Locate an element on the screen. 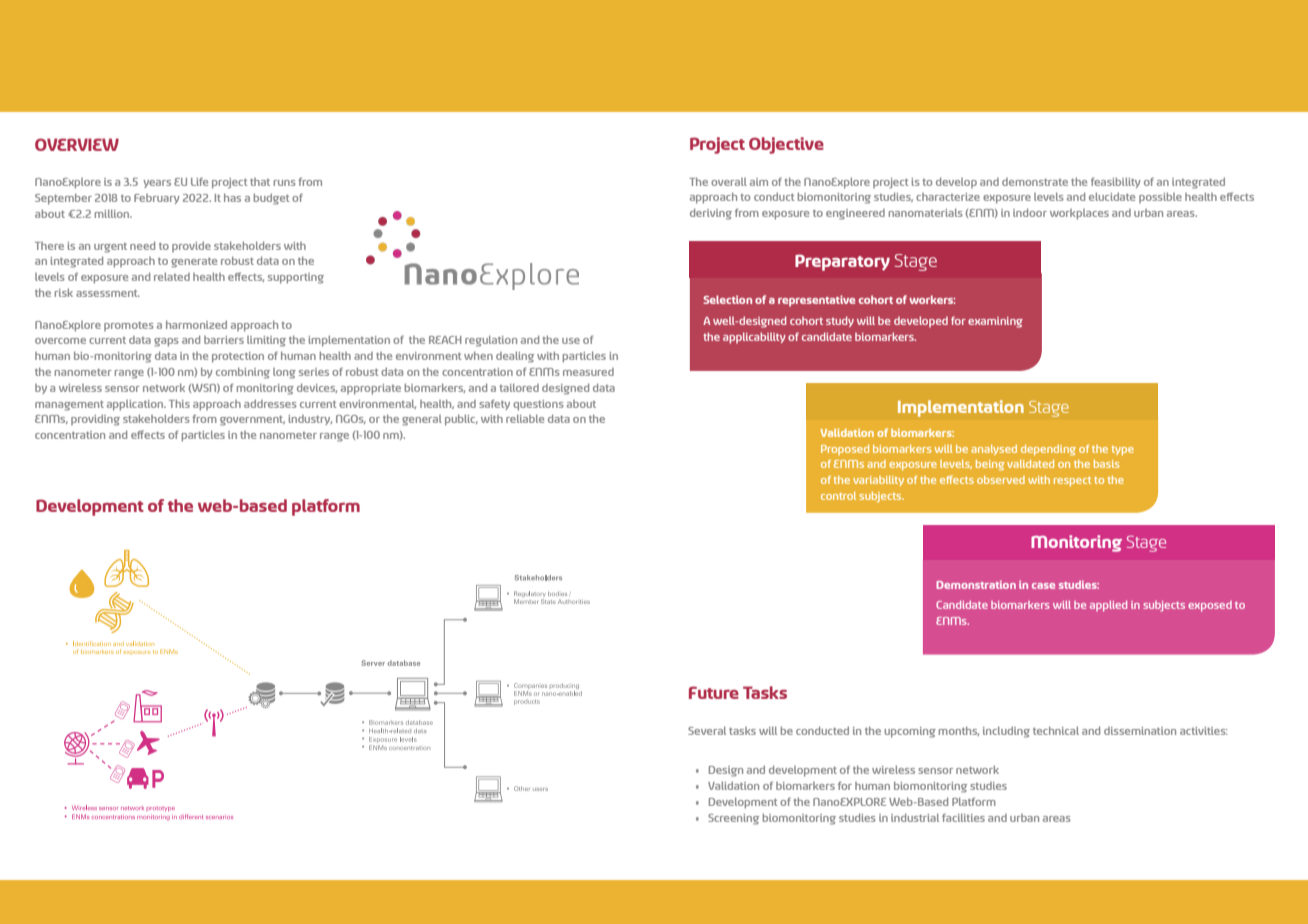 This screenshot has width=1308, height=924. providing is located at coordinates (95, 420).
